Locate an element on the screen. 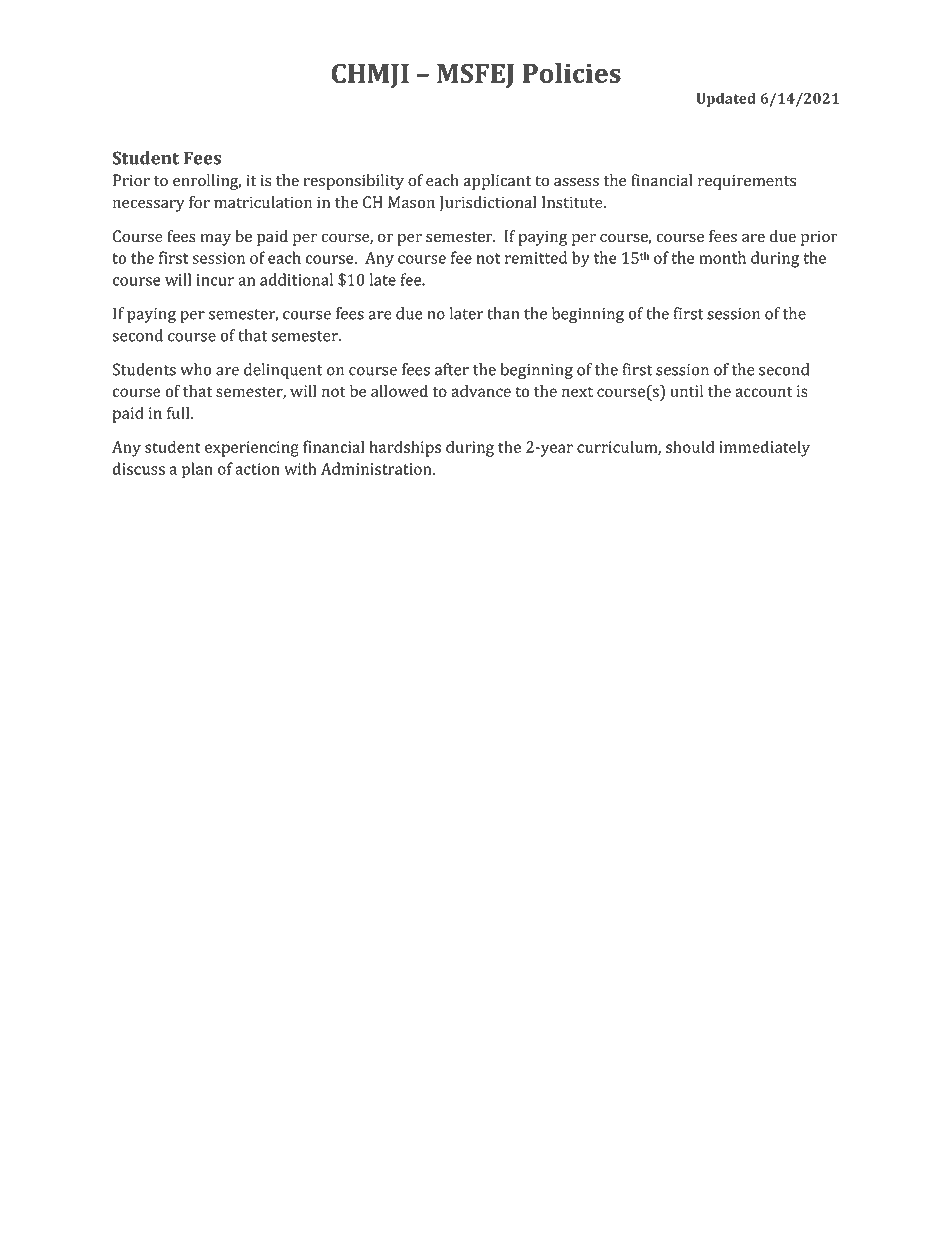 The height and width of the screenshot is (1233, 952). responsibility is located at coordinates (354, 182).
